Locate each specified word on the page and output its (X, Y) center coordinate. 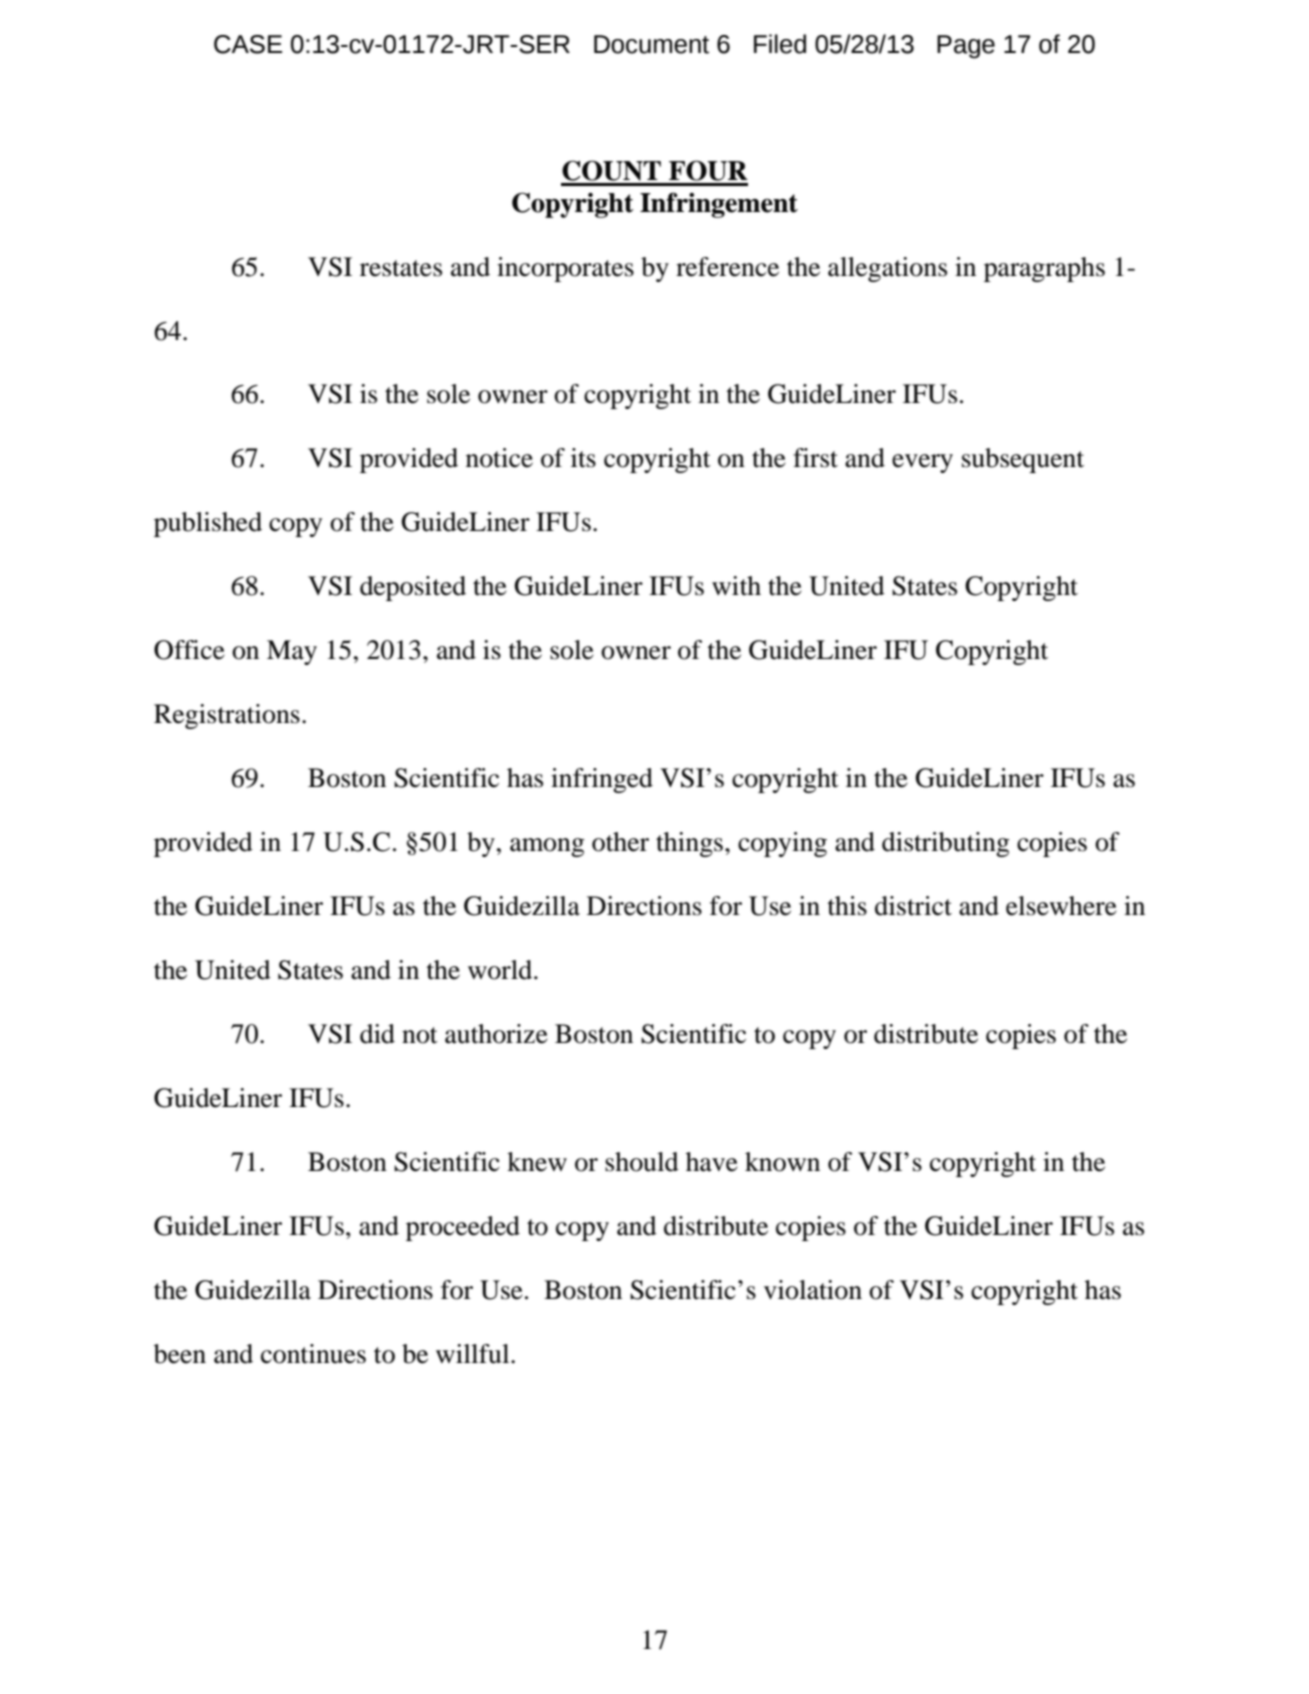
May (292, 652)
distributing (945, 844)
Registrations (227, 716)
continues (313, 1354)
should (642, 1162)
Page (966, 47)
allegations (887, 269)
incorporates (565, 269)
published (208, 524)
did (377, 1034)
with (736, 586)
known (782, 1162)
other (620, 842)
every (922, 463)
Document (651, 44)
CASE (248, 44)
